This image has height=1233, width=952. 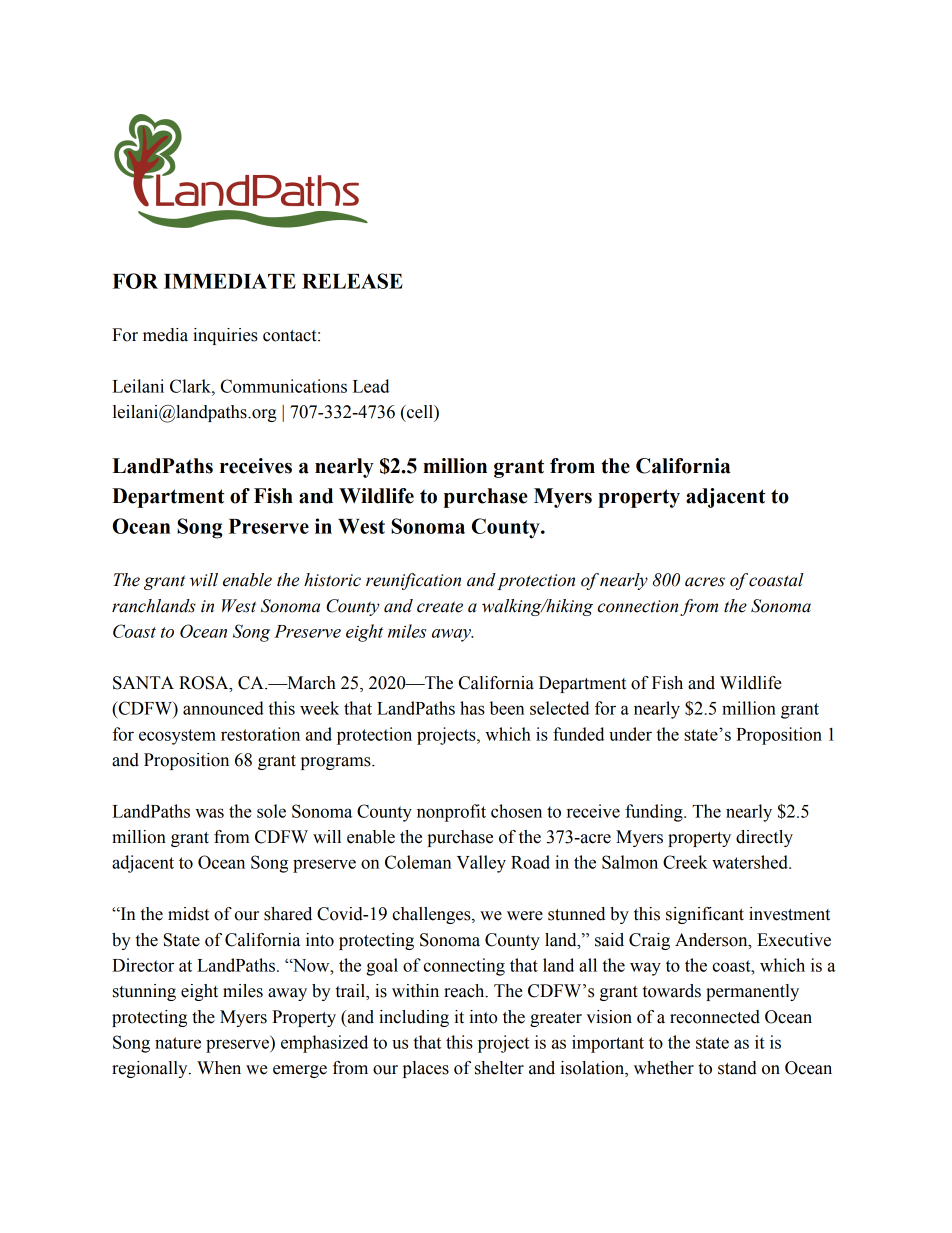 I want to click on challenges, so click(x=432, y=915).
